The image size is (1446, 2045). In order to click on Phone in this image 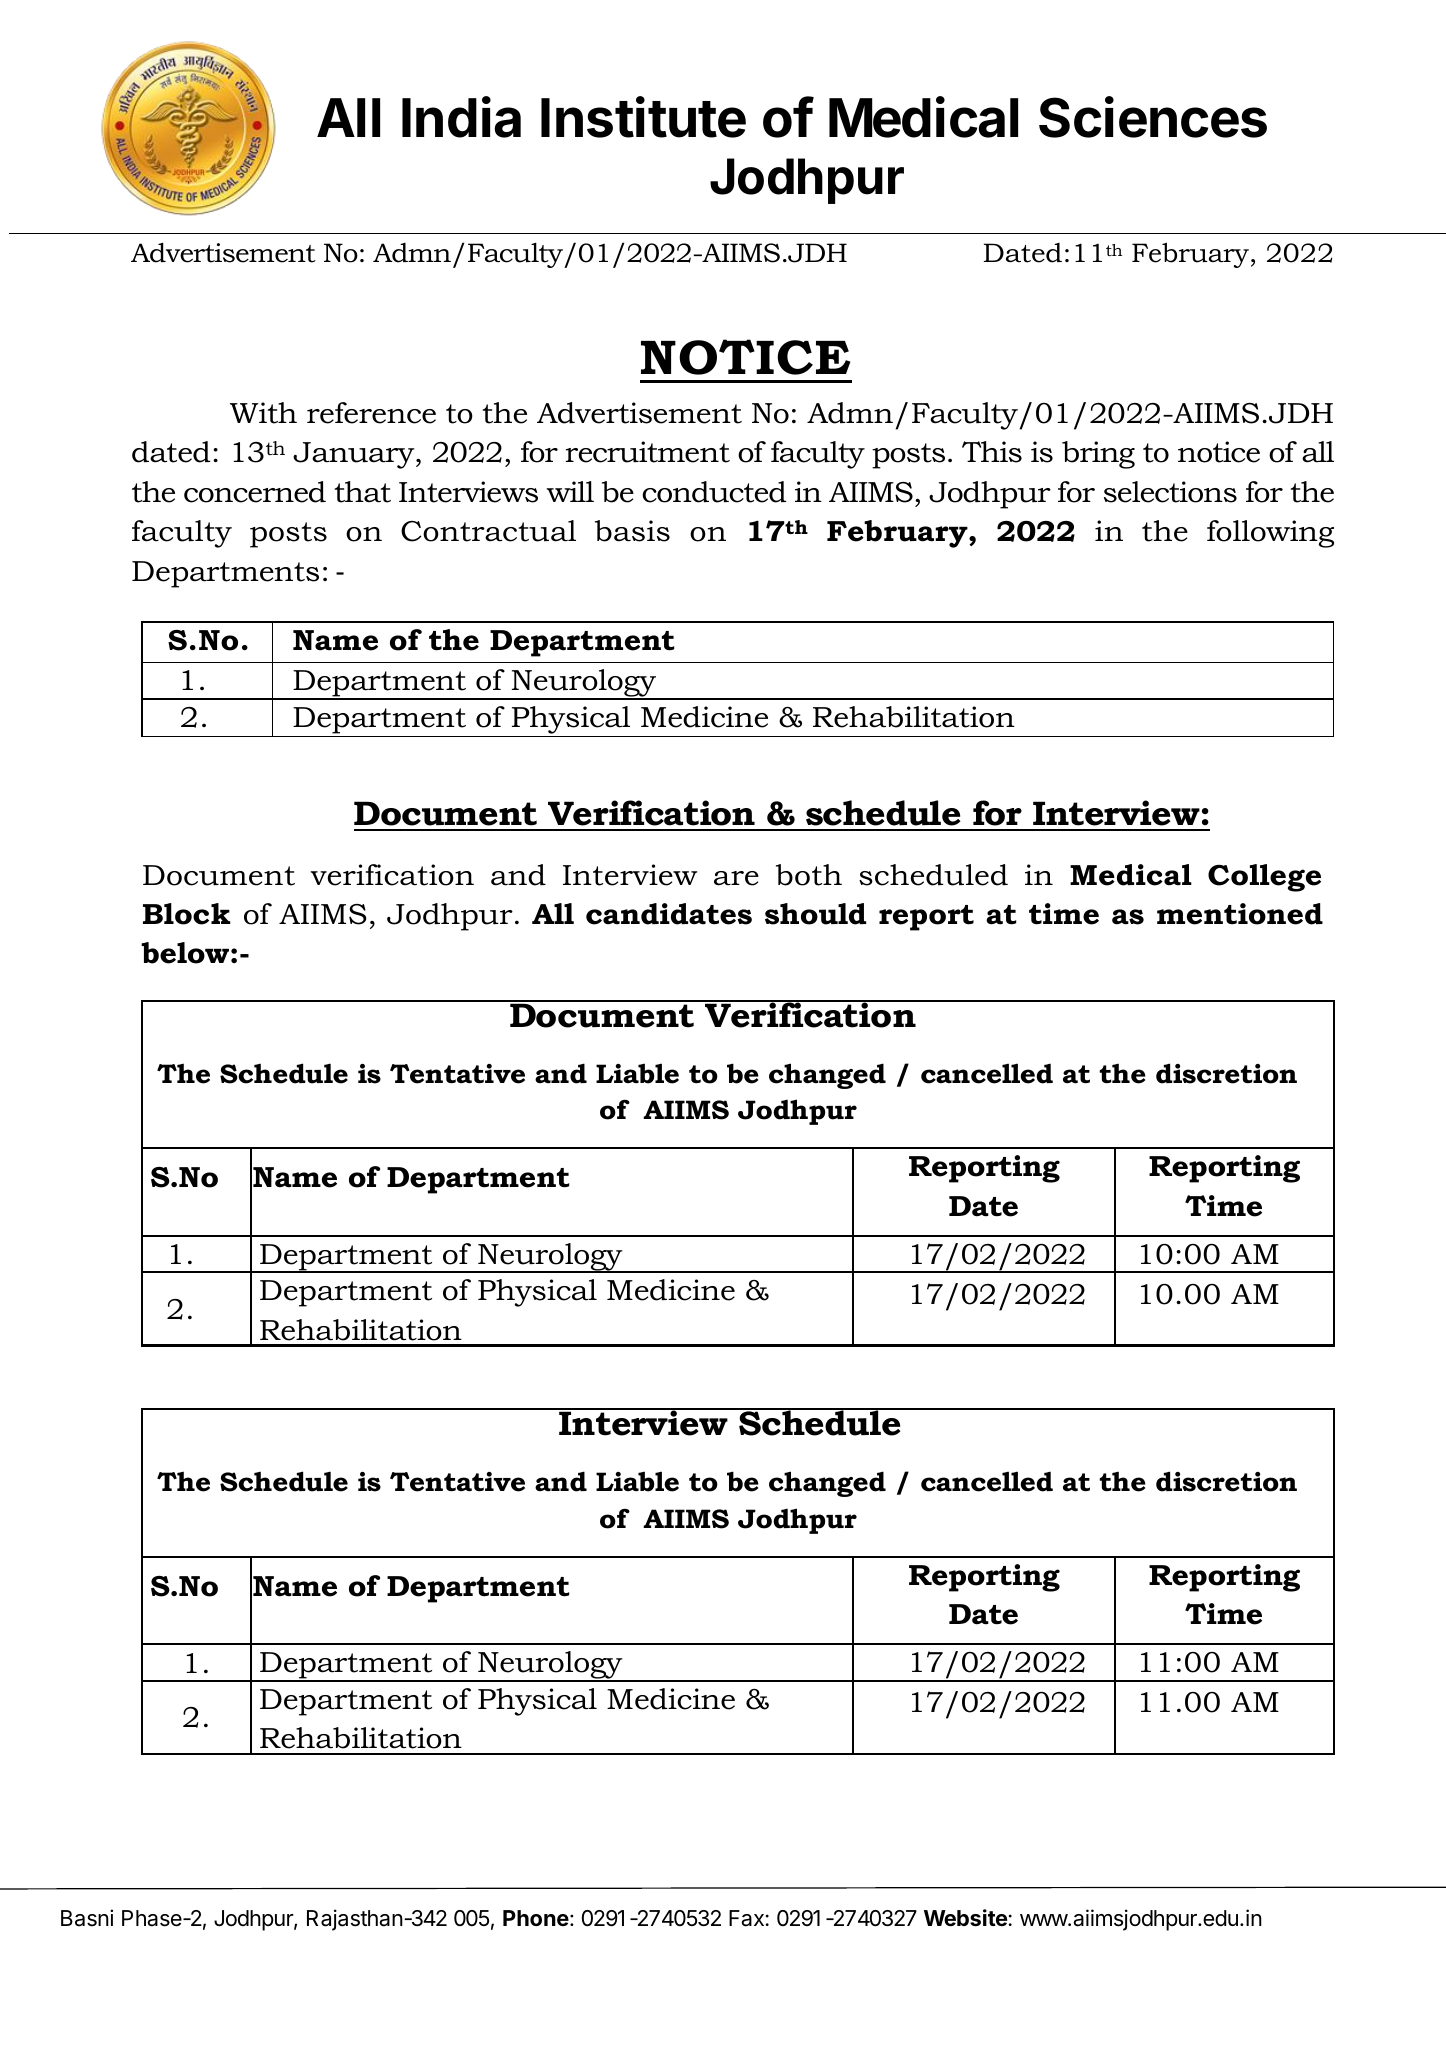, I will do `click(536, 1918)`.
